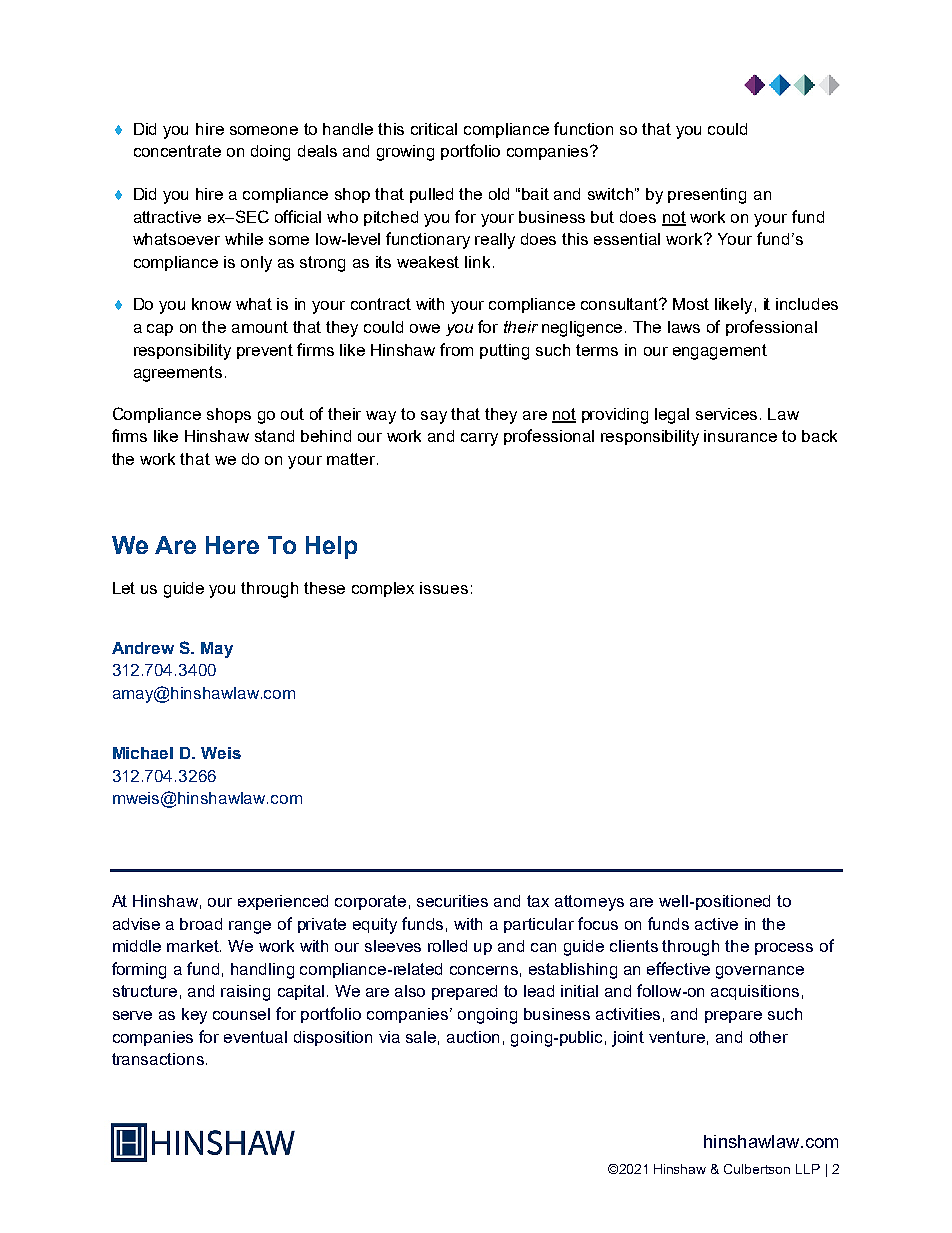 This document has height=1233, width=952. I want to click on transactions, so click(158, 1059).
